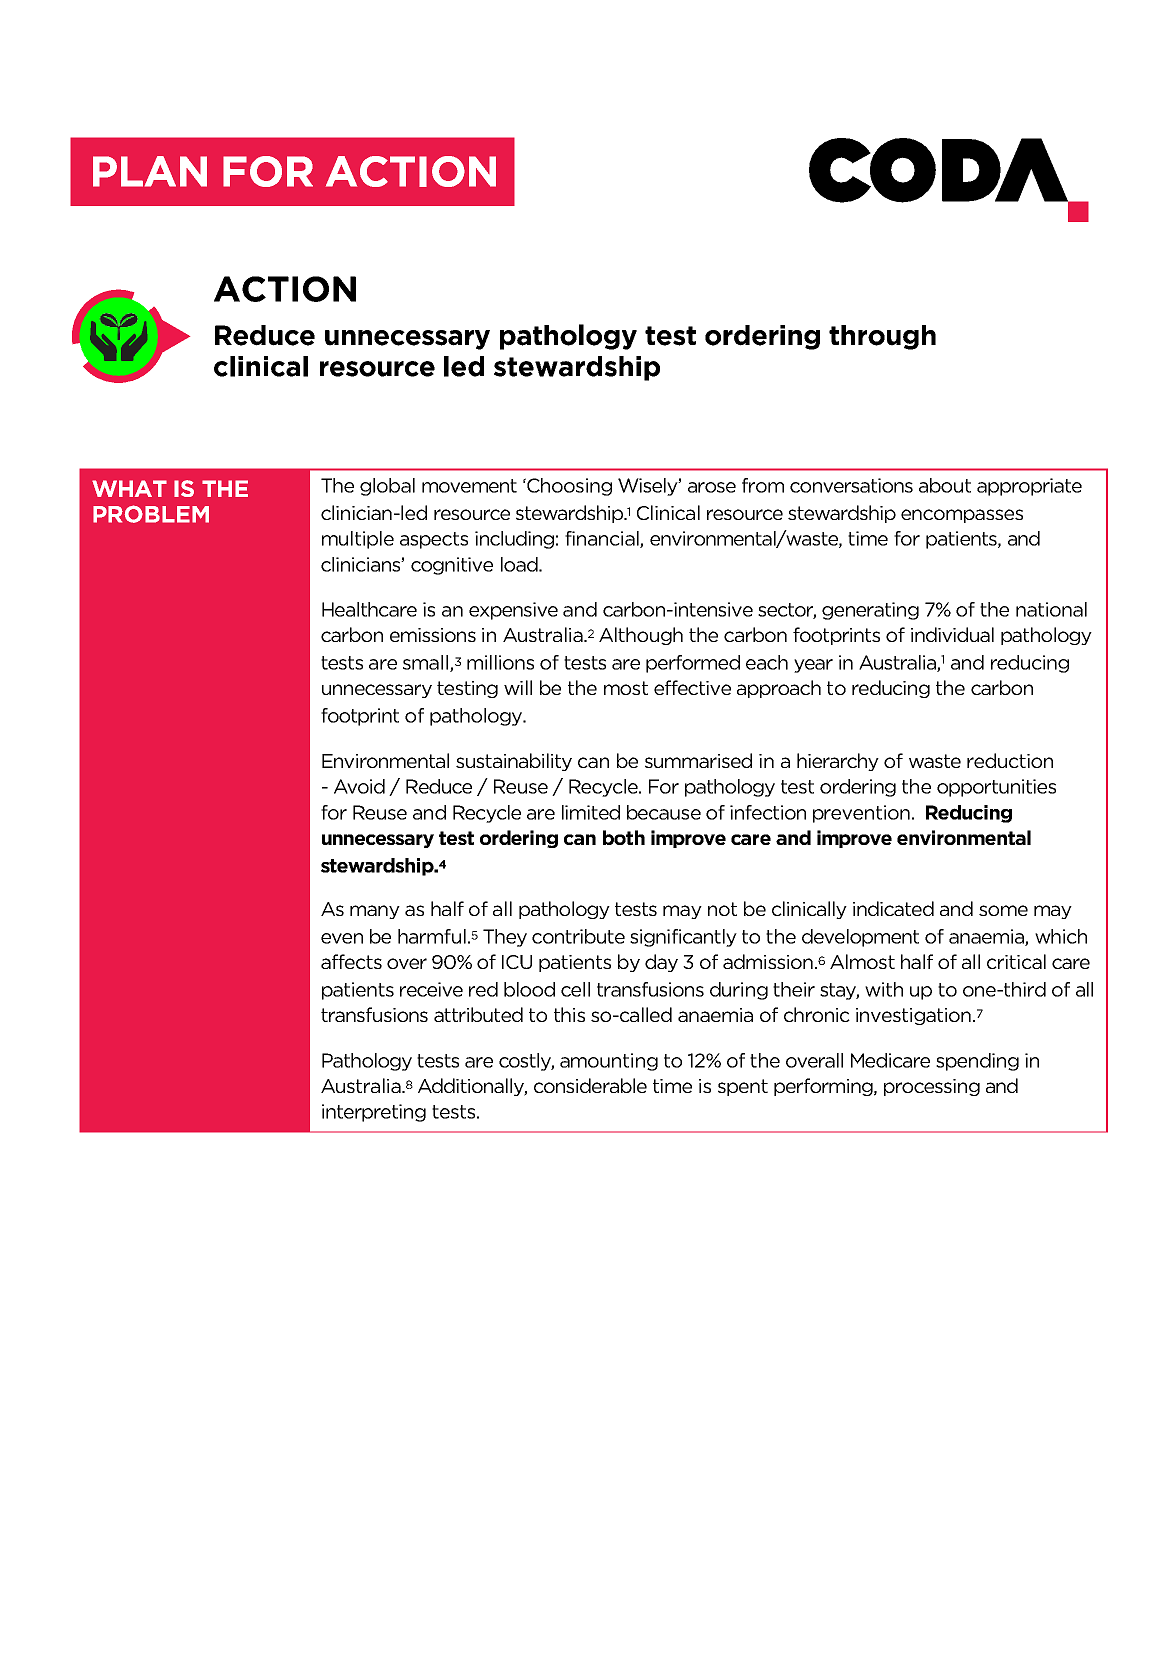  I want to click on through, so click(882, 337).
